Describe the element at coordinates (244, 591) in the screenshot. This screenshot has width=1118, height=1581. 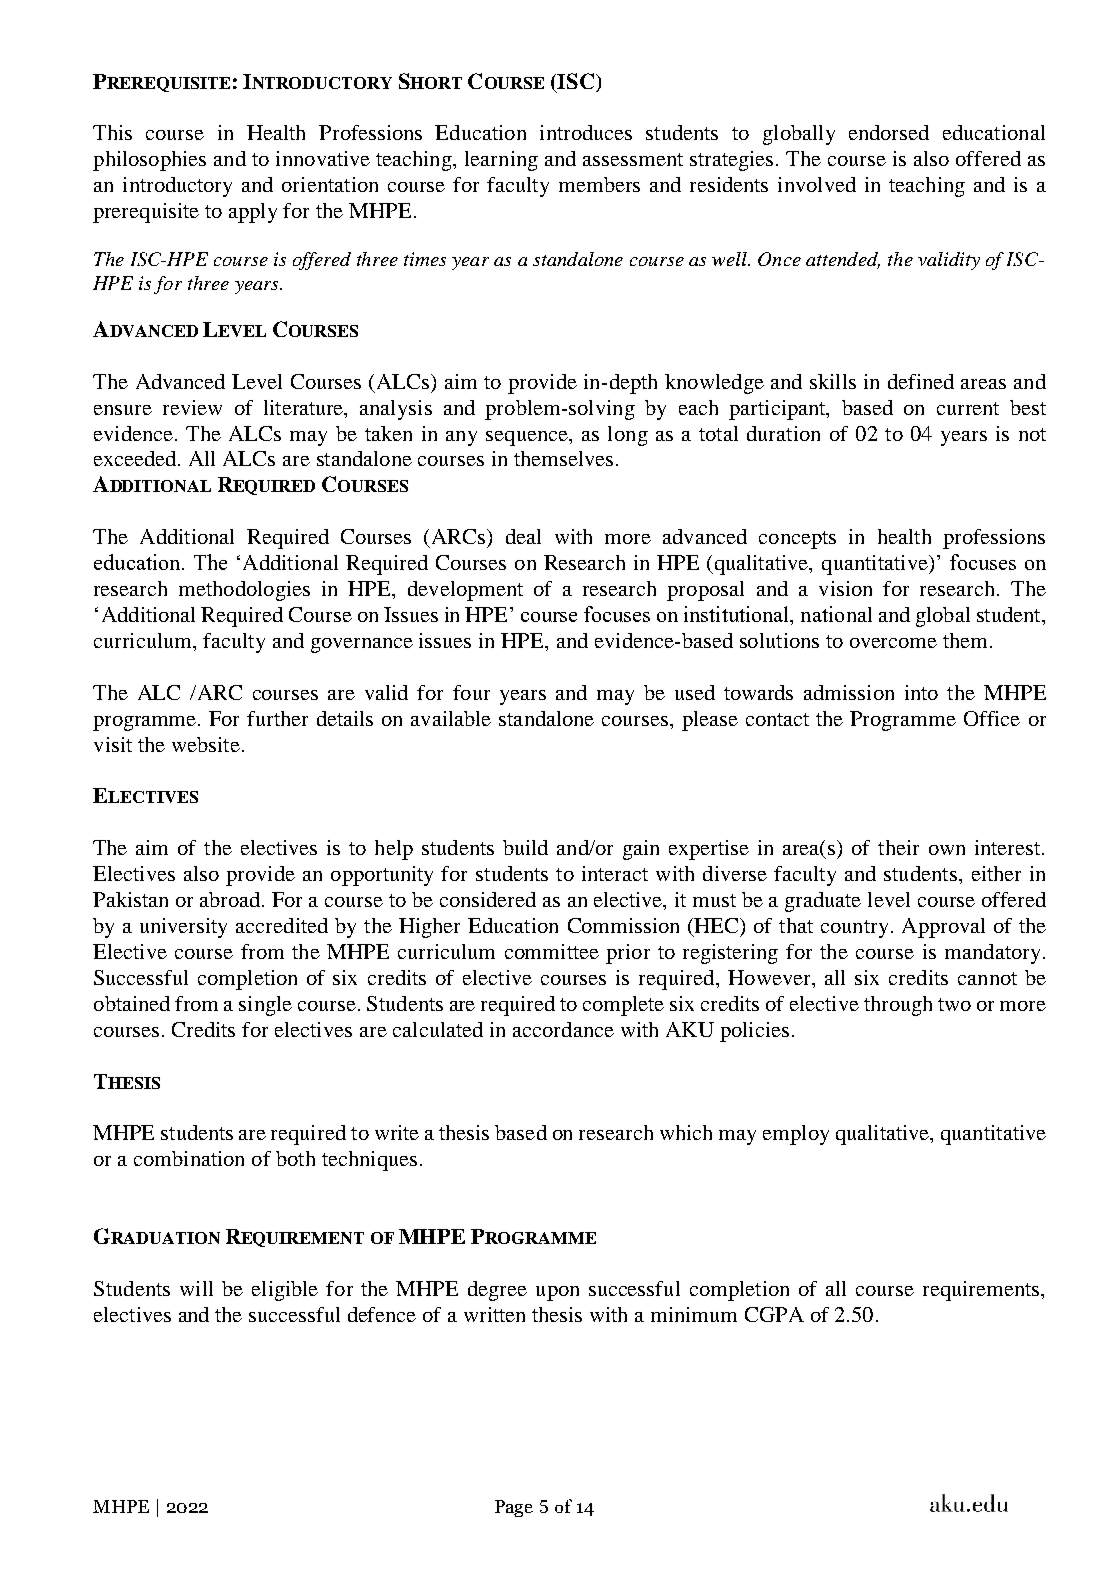
I see `methodologies` at that location.
